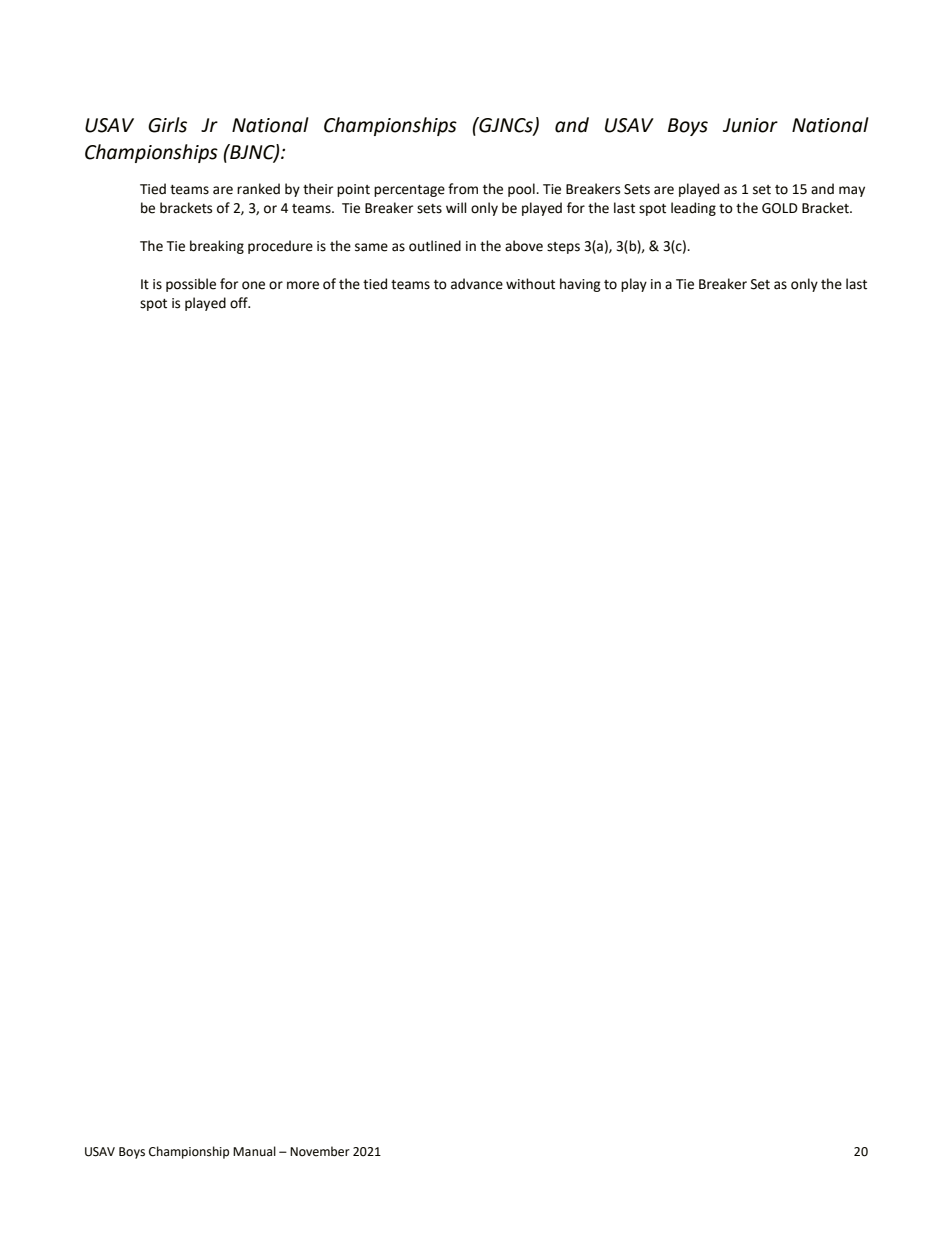  What do you see at coordinates (253, 285) in the screenshot?
I see `one` at bounding box center [253, 285].
